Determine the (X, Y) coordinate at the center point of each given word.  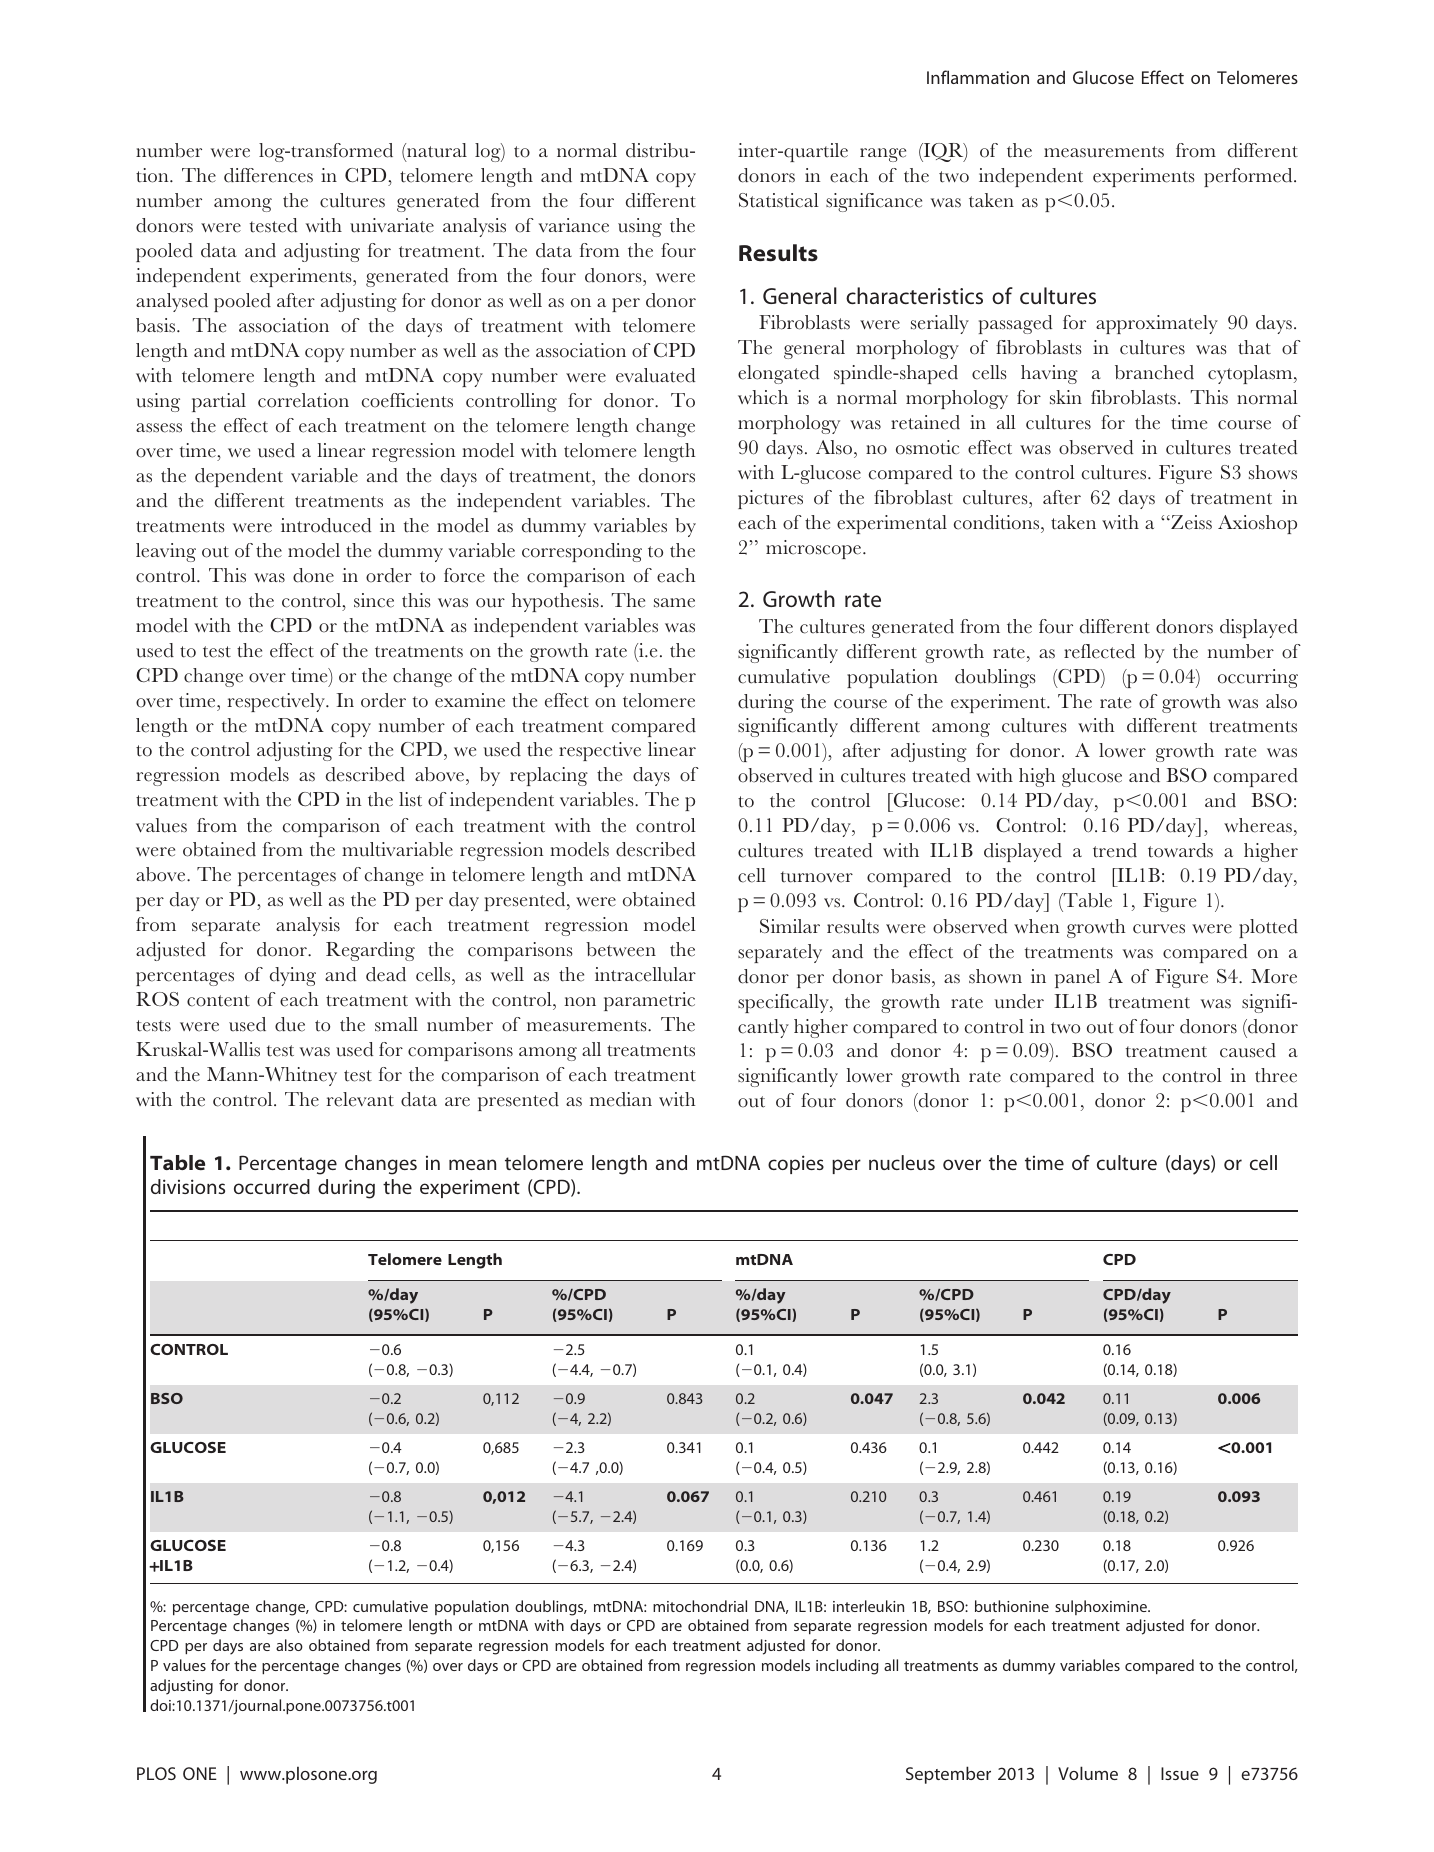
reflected (1099, 651)
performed (1249, 177)
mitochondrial (700, 1606)
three (1276, 1075)
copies (796, 1164)
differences (268, 175)
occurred (272, 1186)
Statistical (779, 200)
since (374, 600)
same (674, 603)
